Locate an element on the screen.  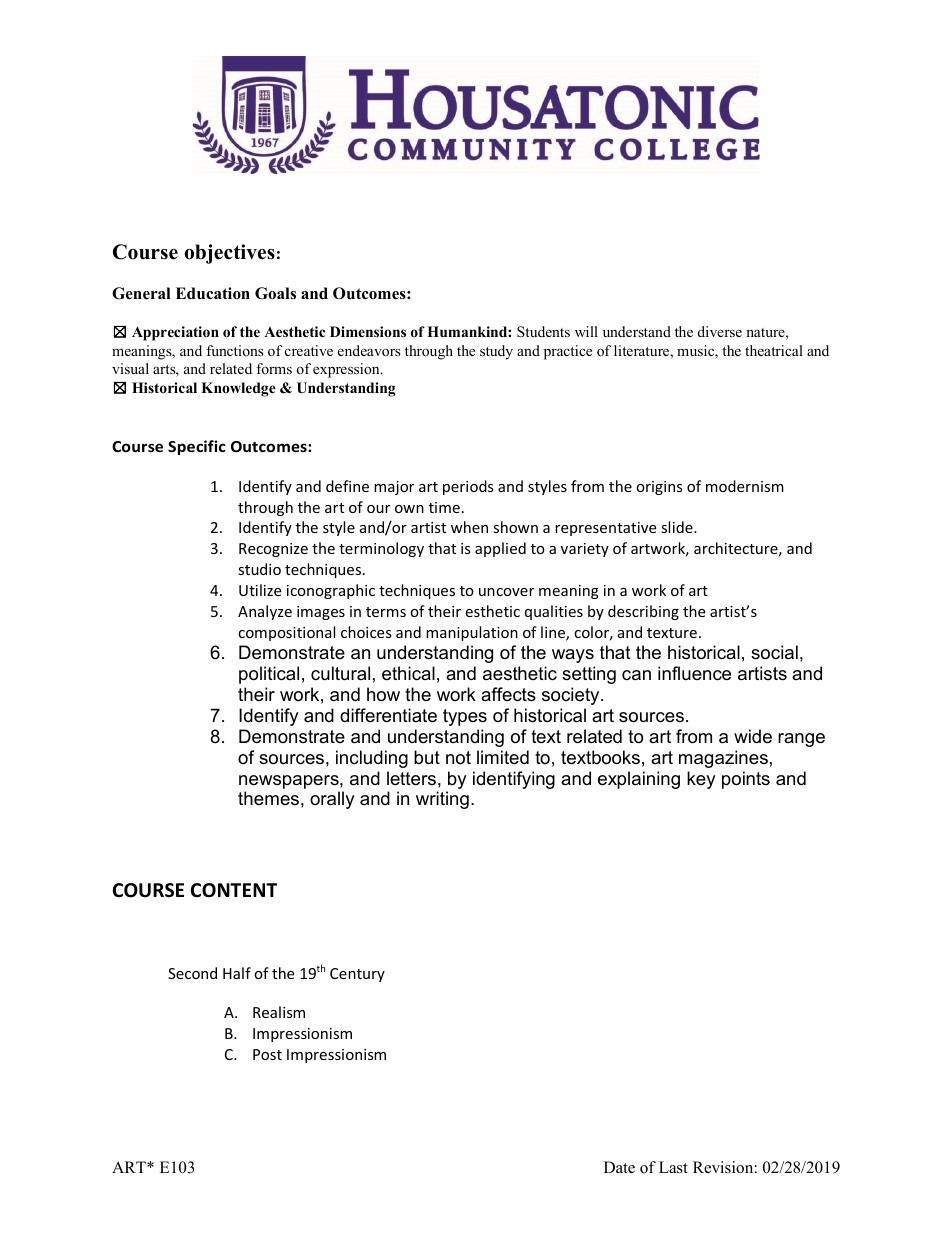
types is located at coordinates (465, 717).
